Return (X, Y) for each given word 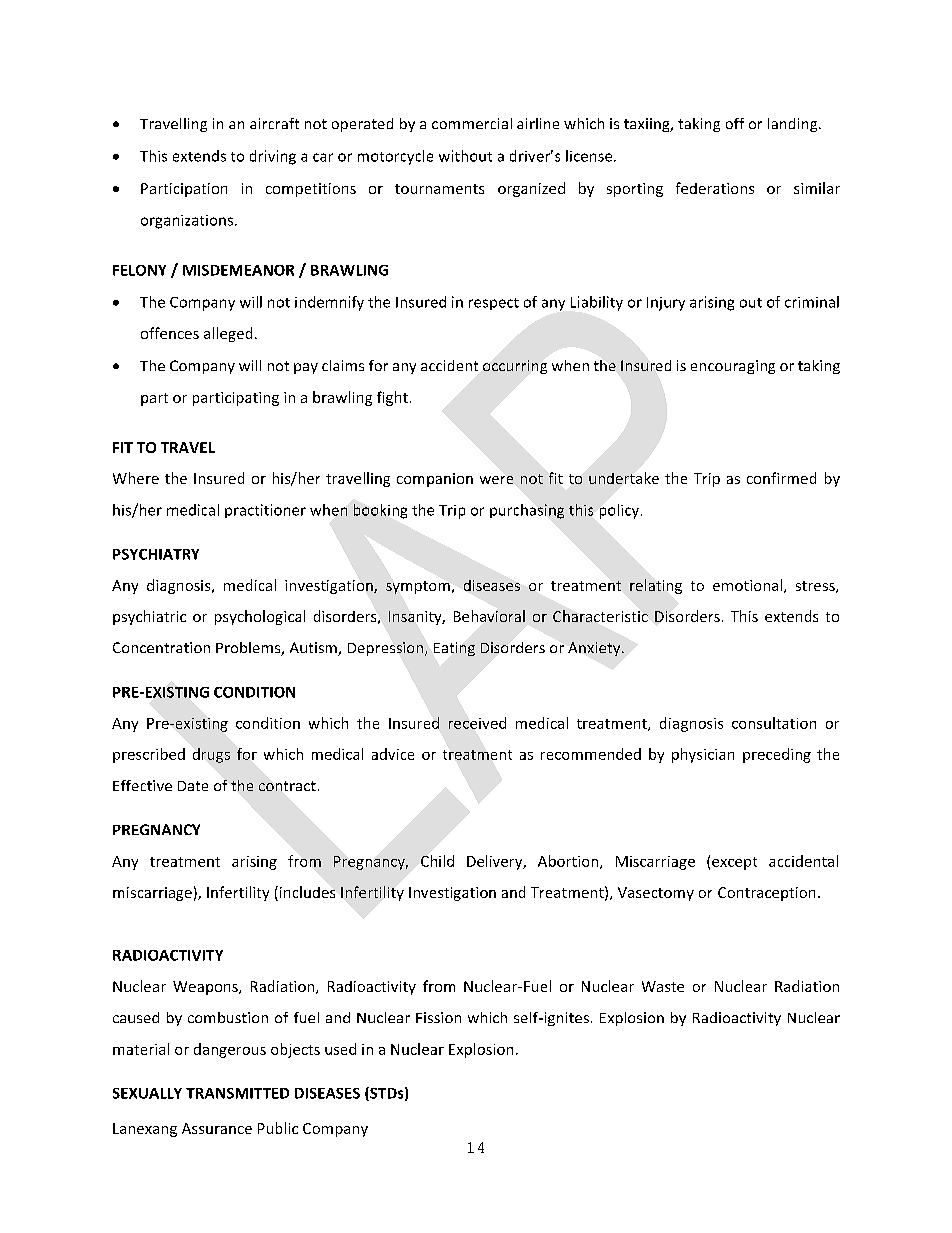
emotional (749, 586)
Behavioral (489, 616)
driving (273, 157)
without (465, 156)
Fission (438, 1017)
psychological (260, 617)
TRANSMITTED (237, 1093)
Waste (663, 986)
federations (715, 188)
